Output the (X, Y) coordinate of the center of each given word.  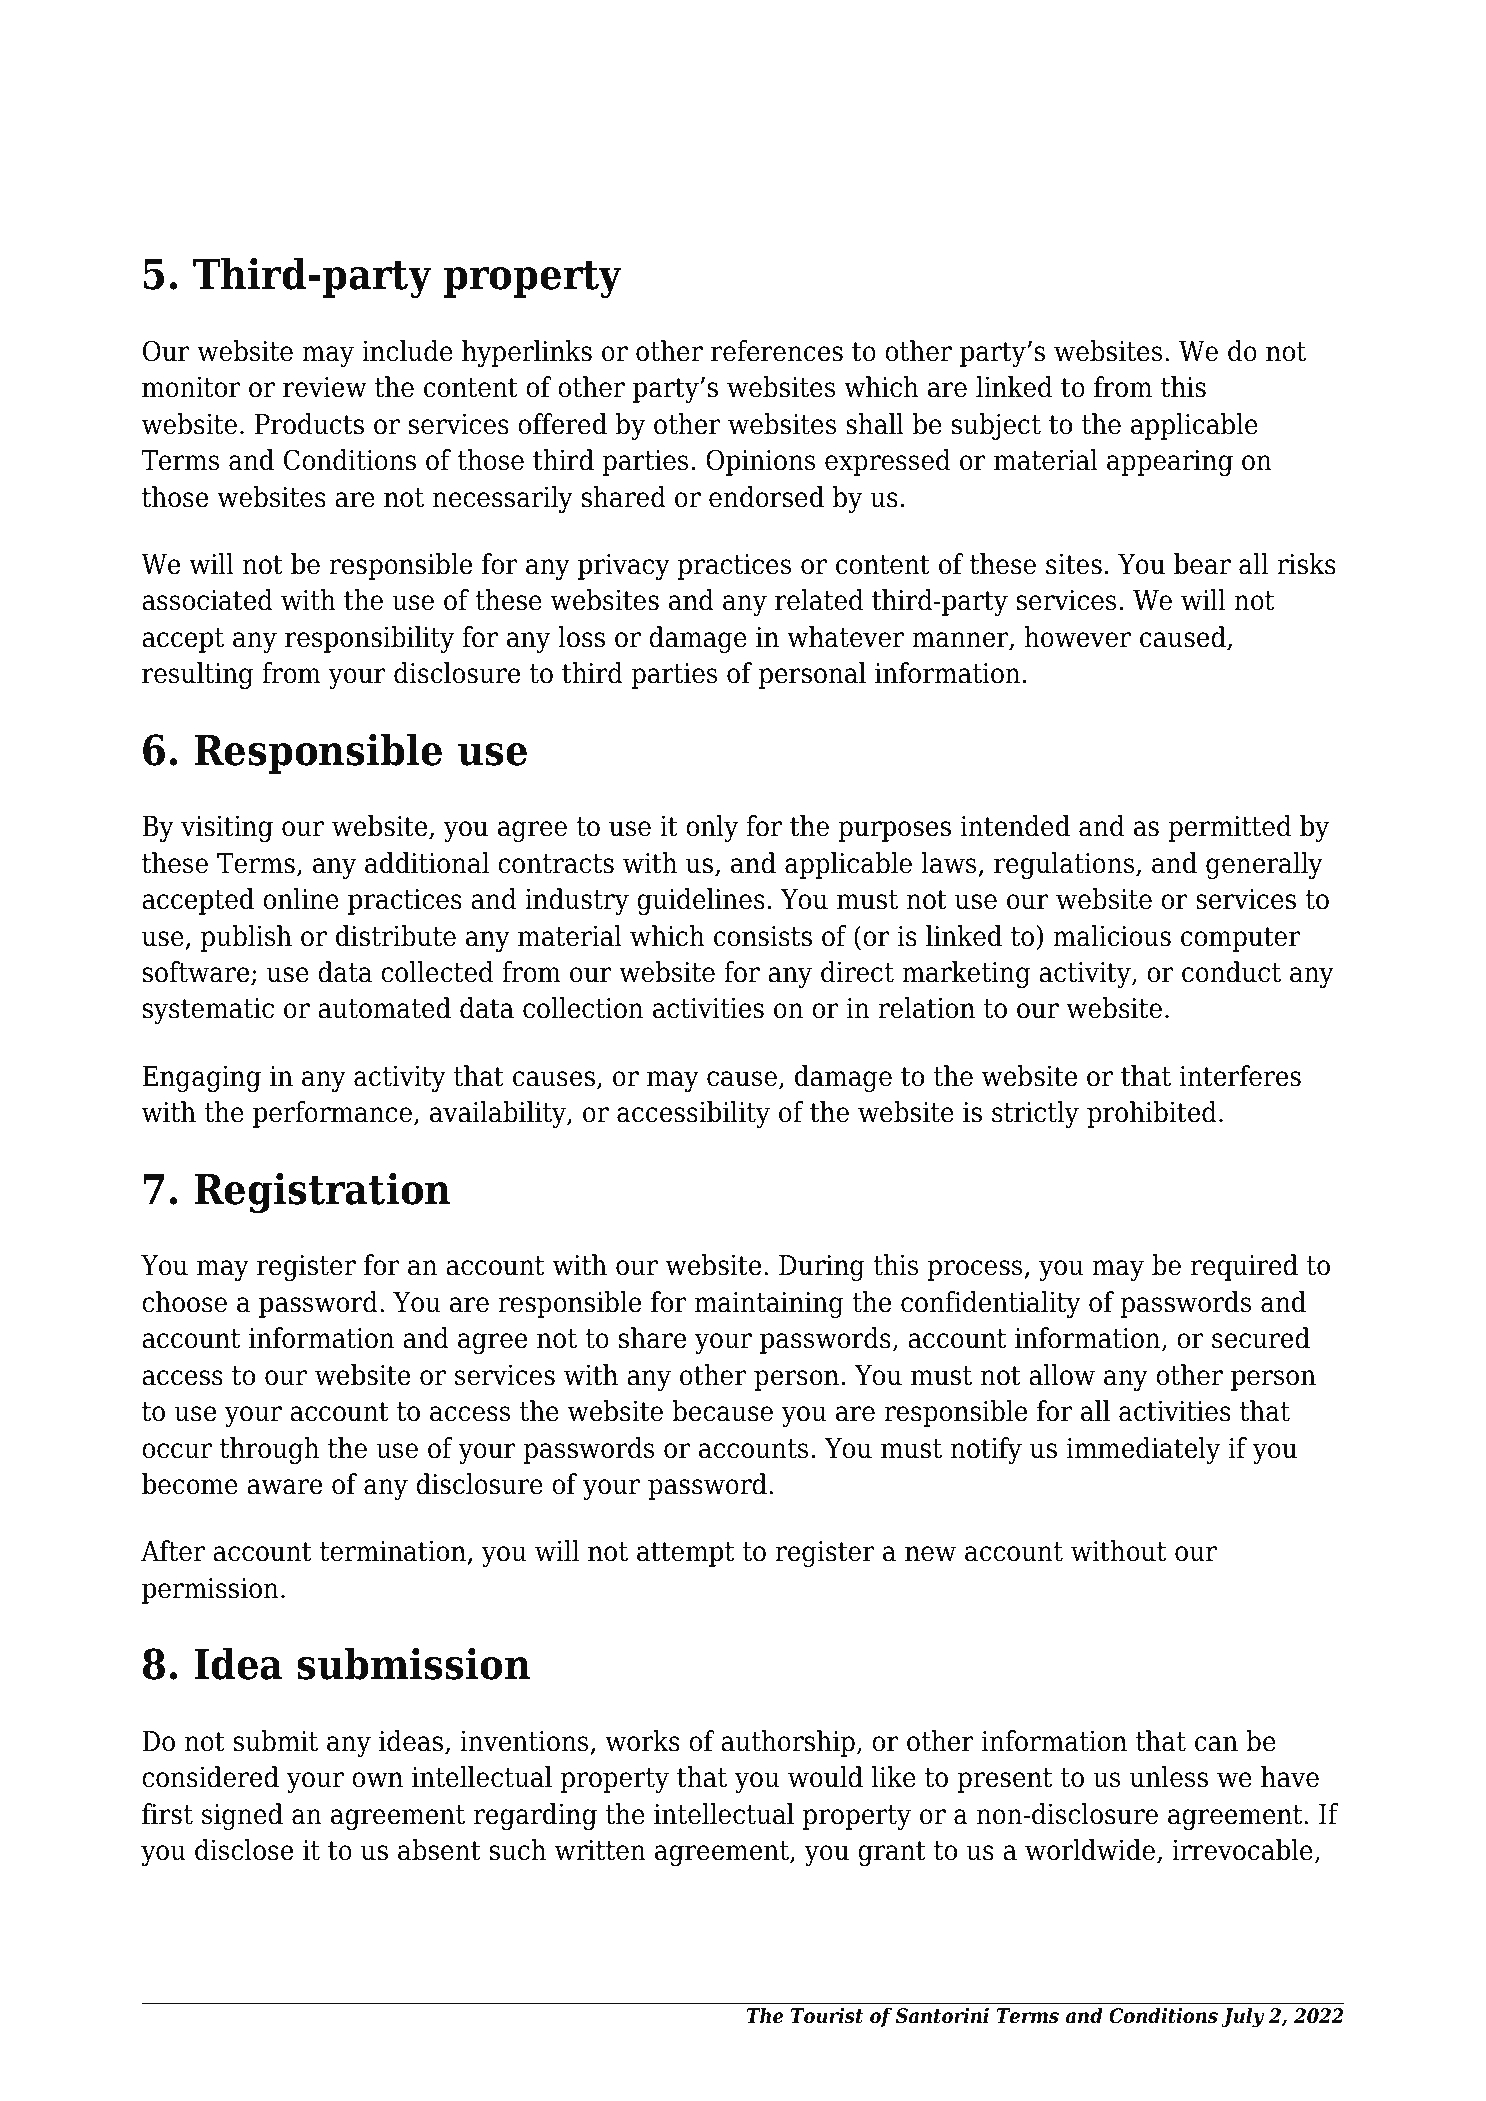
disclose (244, 1850)
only (712, 828)
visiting (227, 829)
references (777, 351)
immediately (1143, 1450)
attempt (685, 1554)
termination (394, 1552)
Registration (322, 1192)
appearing (1170, 463)
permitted (1229, 828)
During (822, 1268)
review (325, 387)
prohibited (1152, 1114)
